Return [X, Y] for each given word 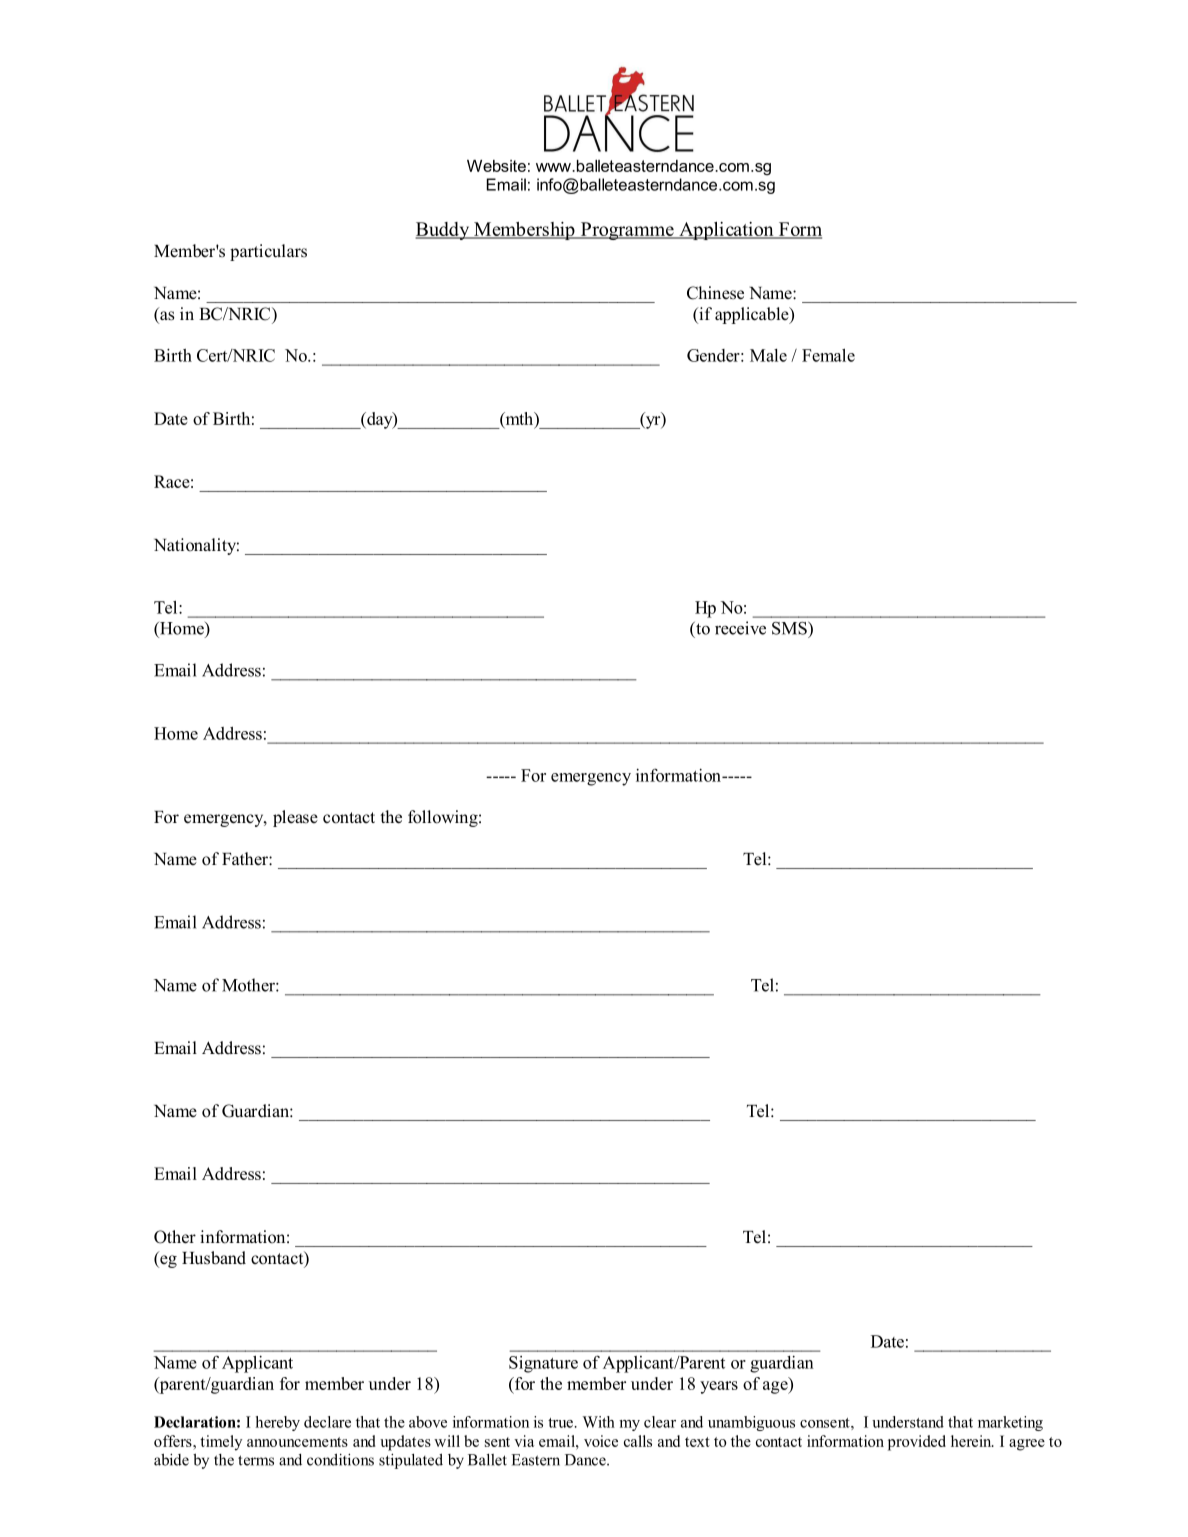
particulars [268, 252]
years [719, 1387]
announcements [297, 1442]
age [776, 1387]
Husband [214, 1258]
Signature [543, 1364]
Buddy [443, 231]
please [295, 818]
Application [726, 231]
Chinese [715, 293]
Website [496, 166]
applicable [753, 315]
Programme [627, 231]
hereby [278, 1423]
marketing [1010, 1423]
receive [740, 628]
